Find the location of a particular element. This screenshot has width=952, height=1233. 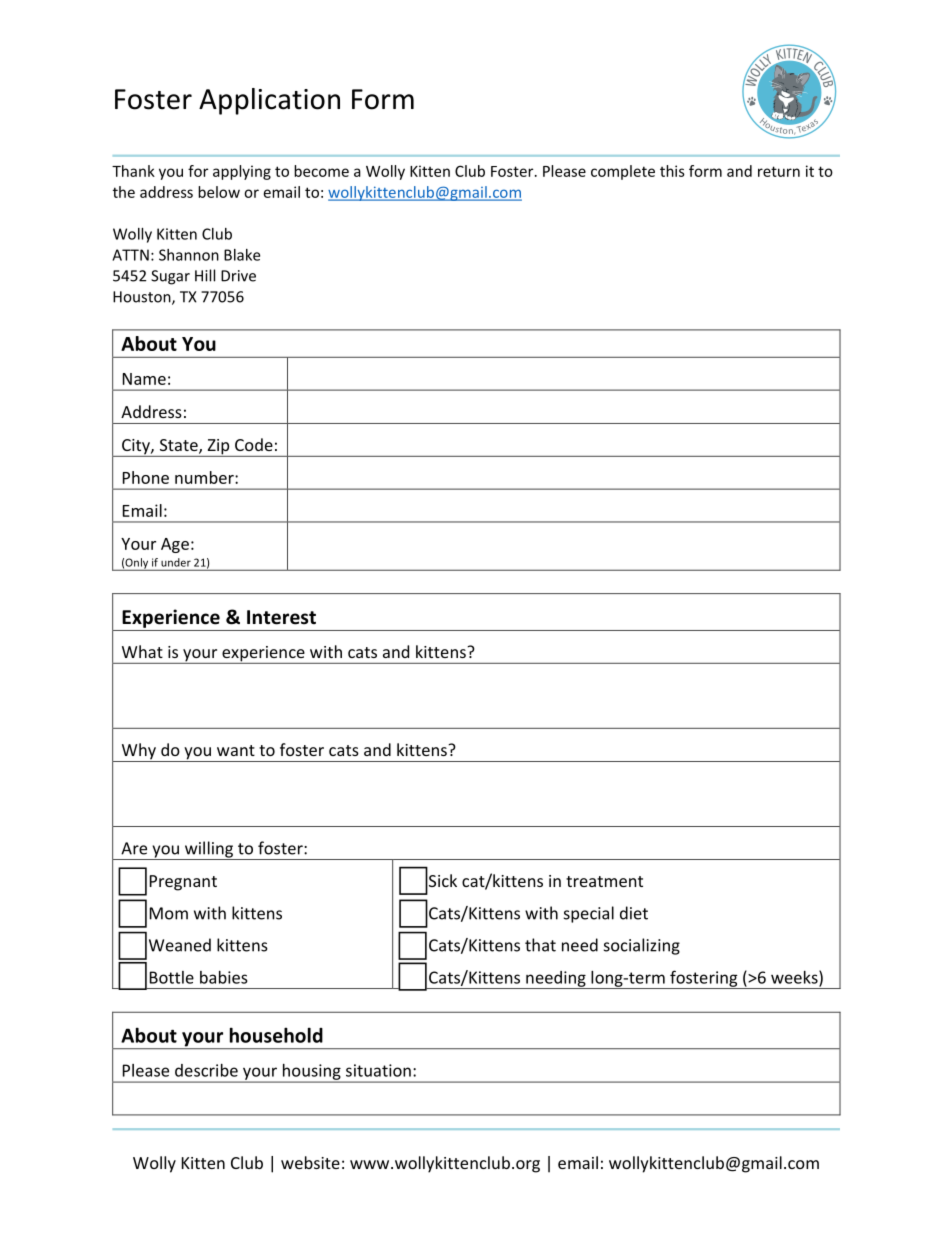

complete is located at coordinates (623, 172).
